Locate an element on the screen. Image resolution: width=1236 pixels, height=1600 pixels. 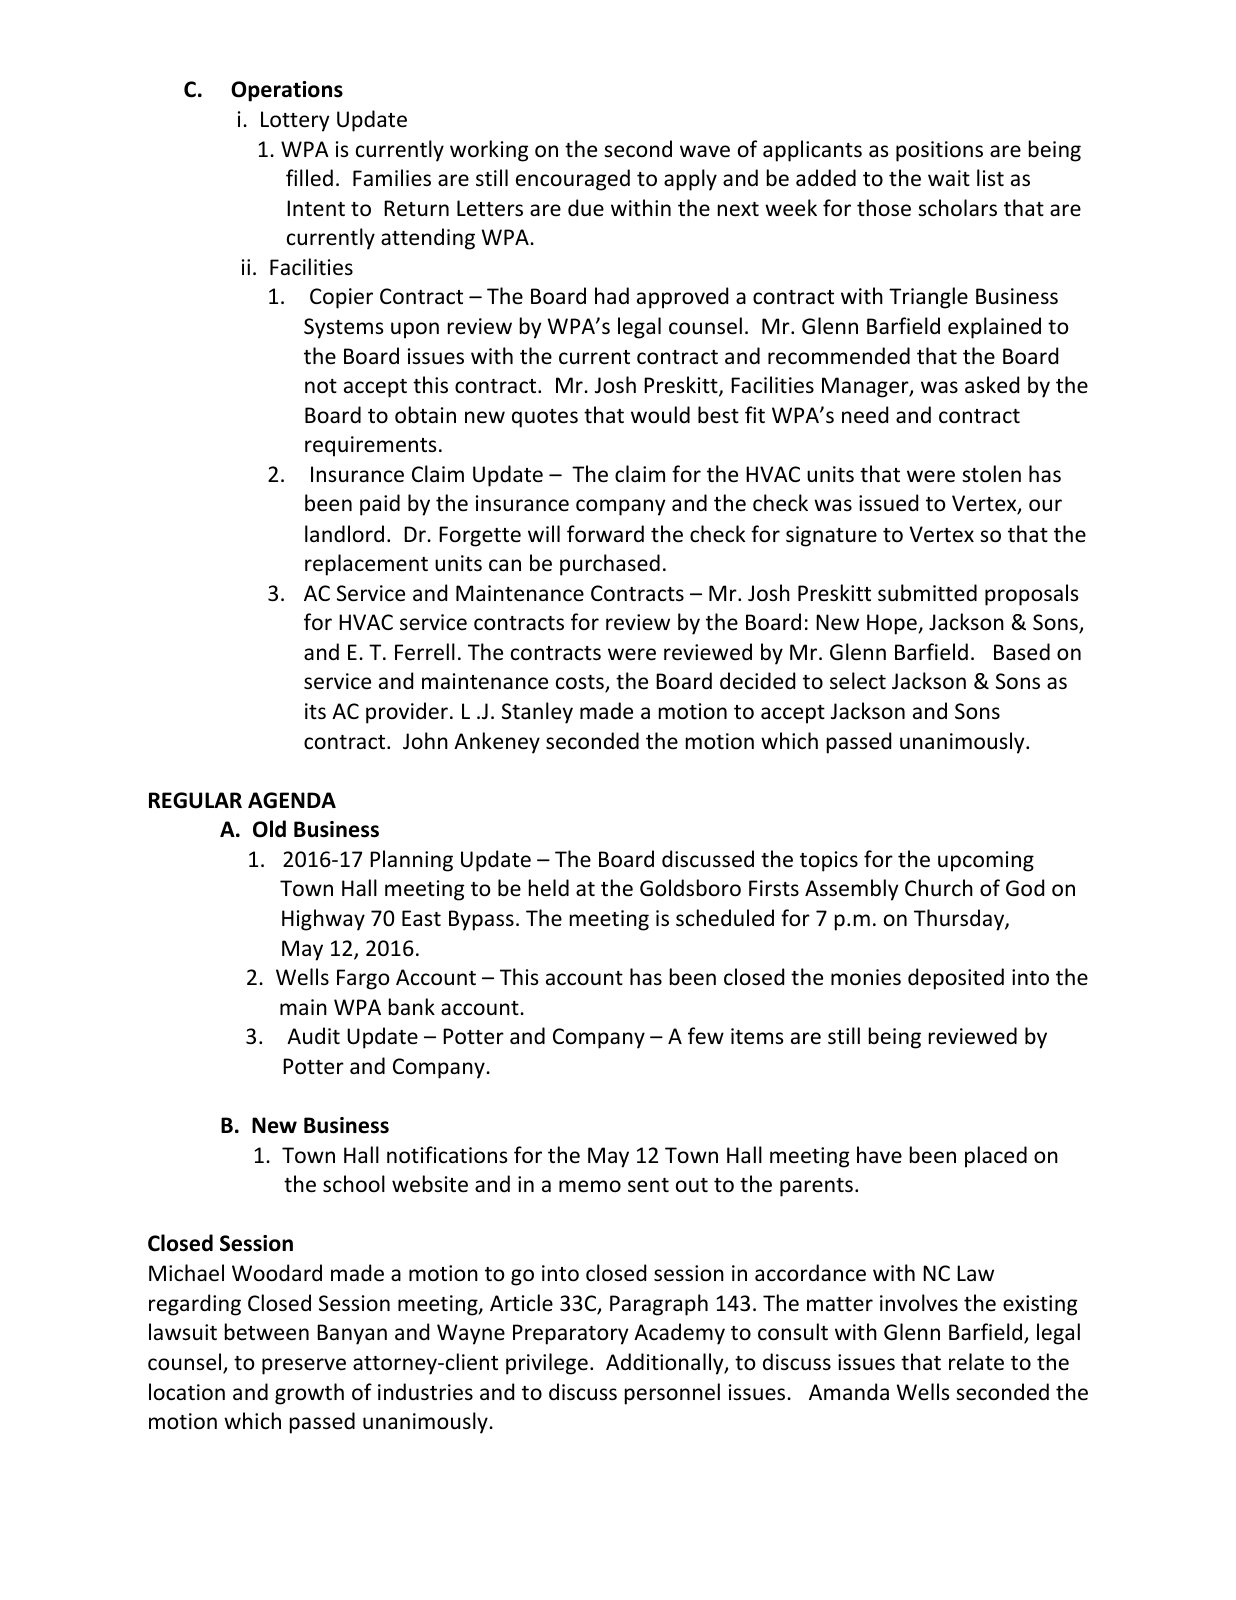
relate is located at coordinates (976, 1362).
